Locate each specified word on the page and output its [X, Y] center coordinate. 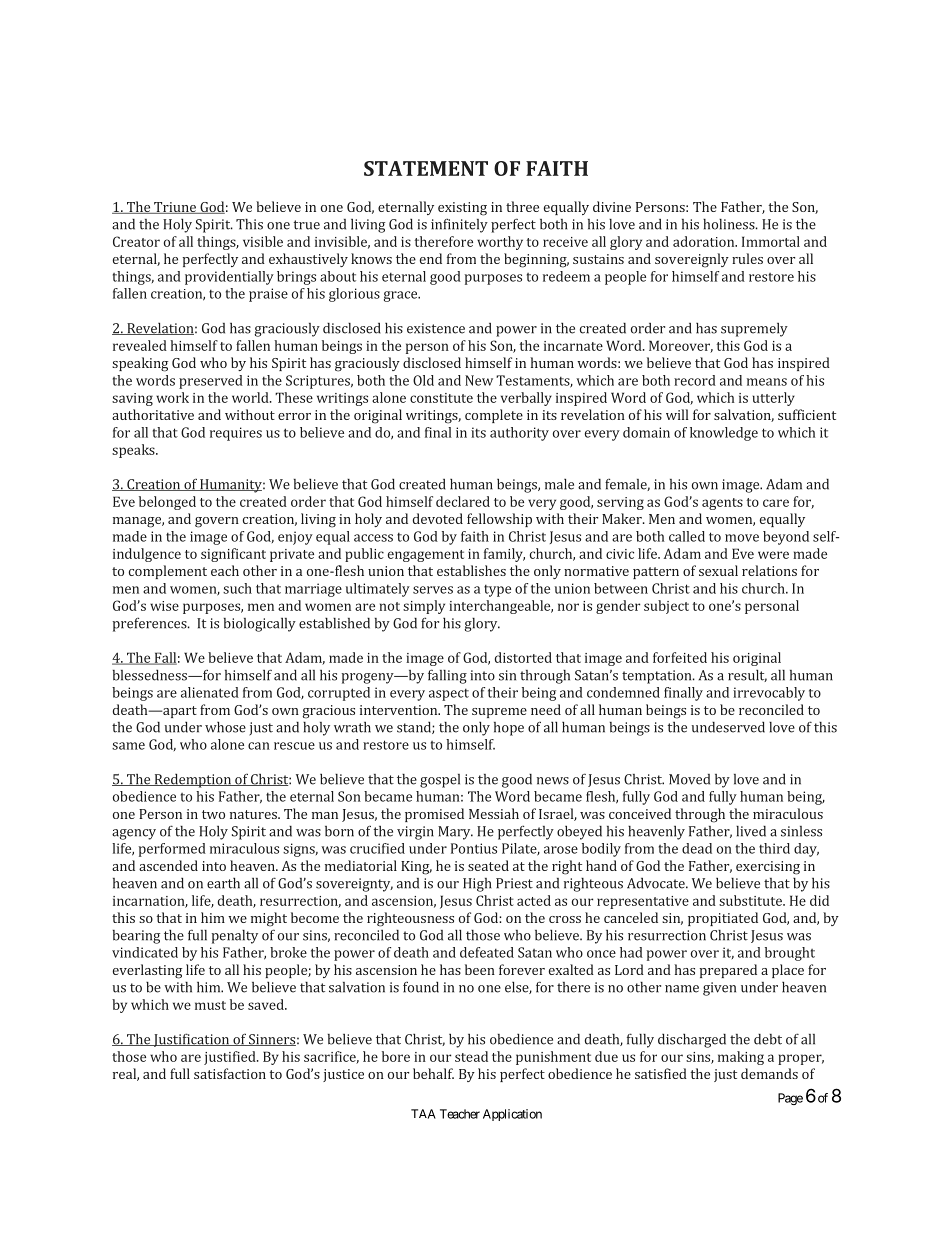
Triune [175, 208]
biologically [260, 625]
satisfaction [230, 1073]
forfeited [680, 657]
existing [462, 209]
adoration [705, 241]
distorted [523, 657]
